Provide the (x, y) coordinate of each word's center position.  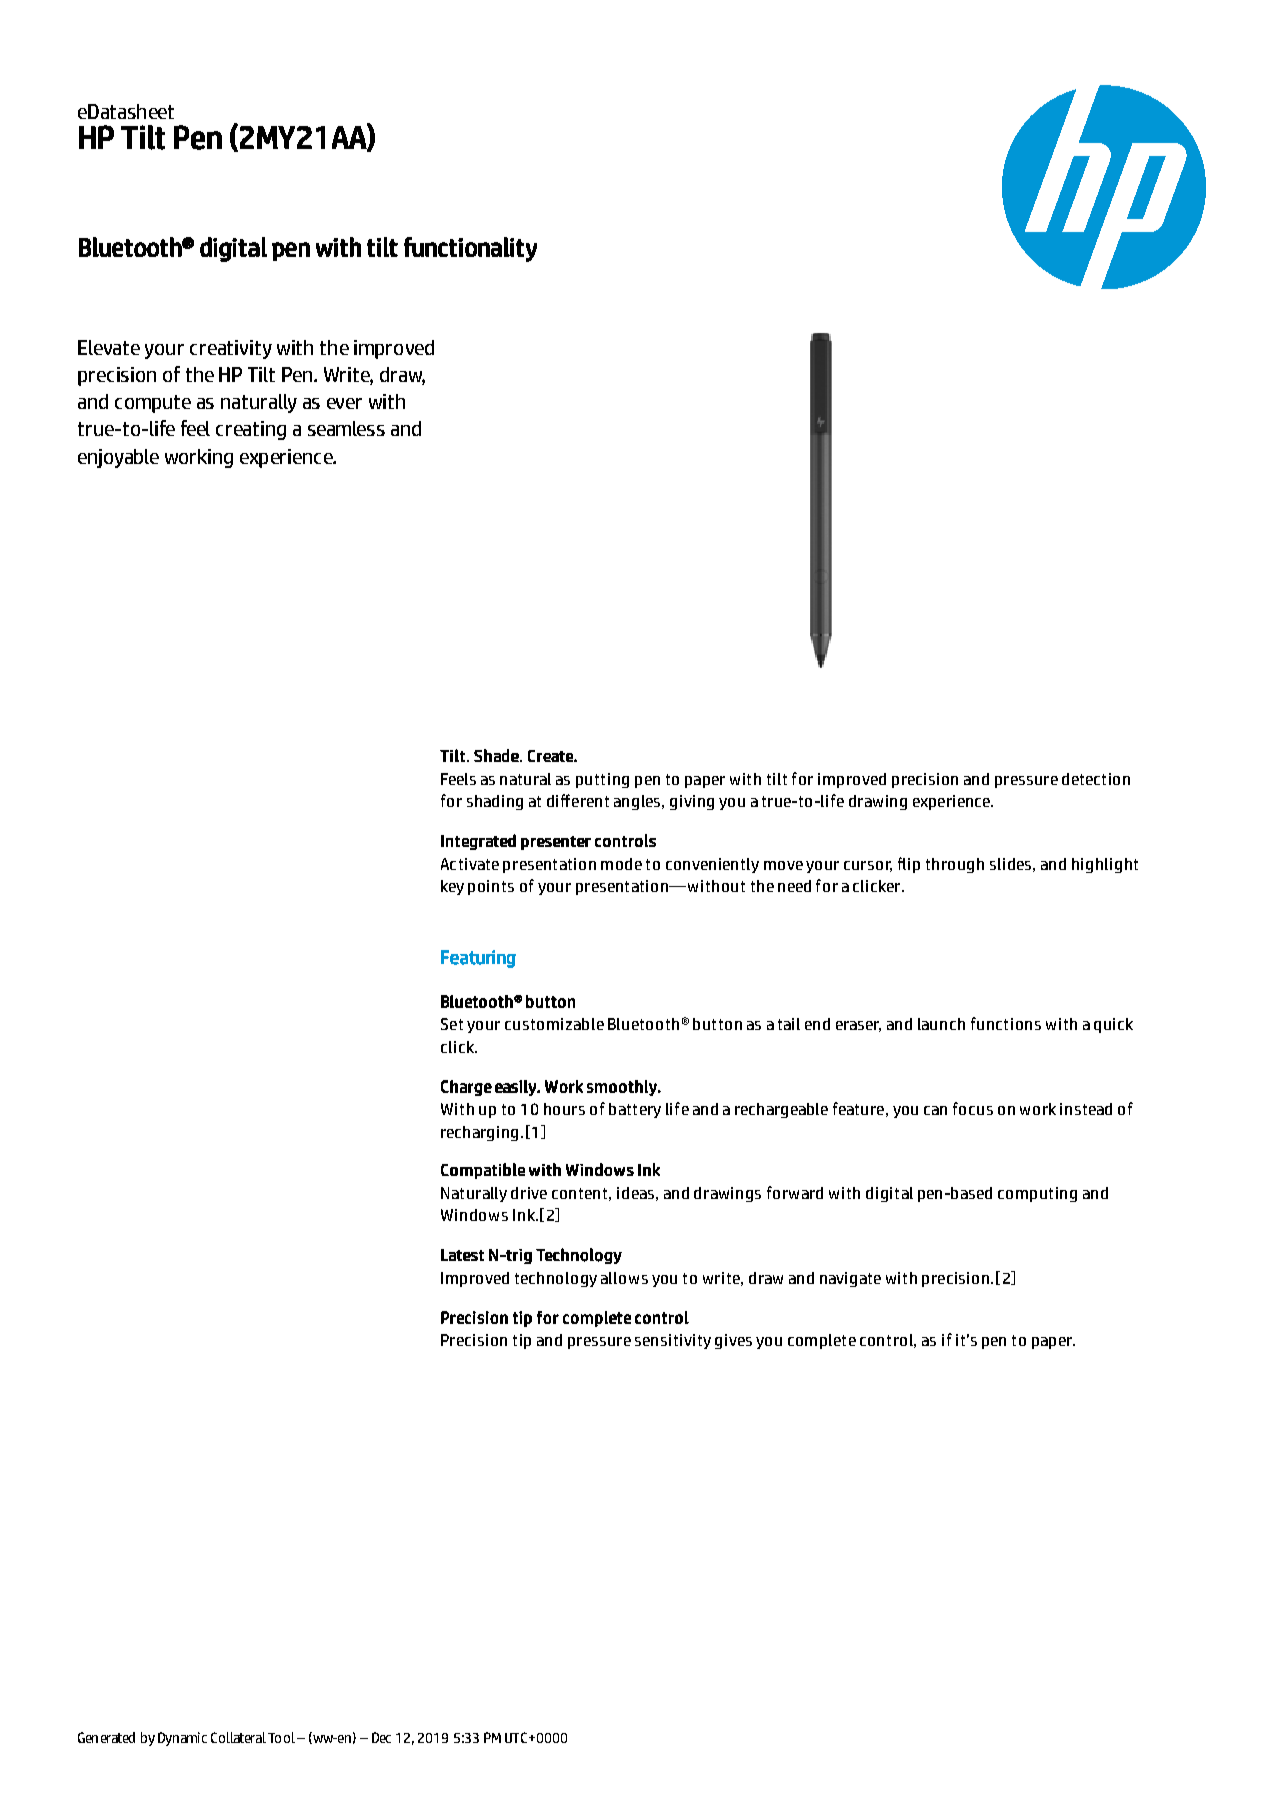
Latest (462, 1255)
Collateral (238, 1737)
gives (733, 1341)
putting (602, 780)
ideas (635, 1193)
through (955, 865)
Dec (381, 1737)
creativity (231, 349)
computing (1037, 1194)
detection (1096, 779)
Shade (497, 755)
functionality (470, 249)
